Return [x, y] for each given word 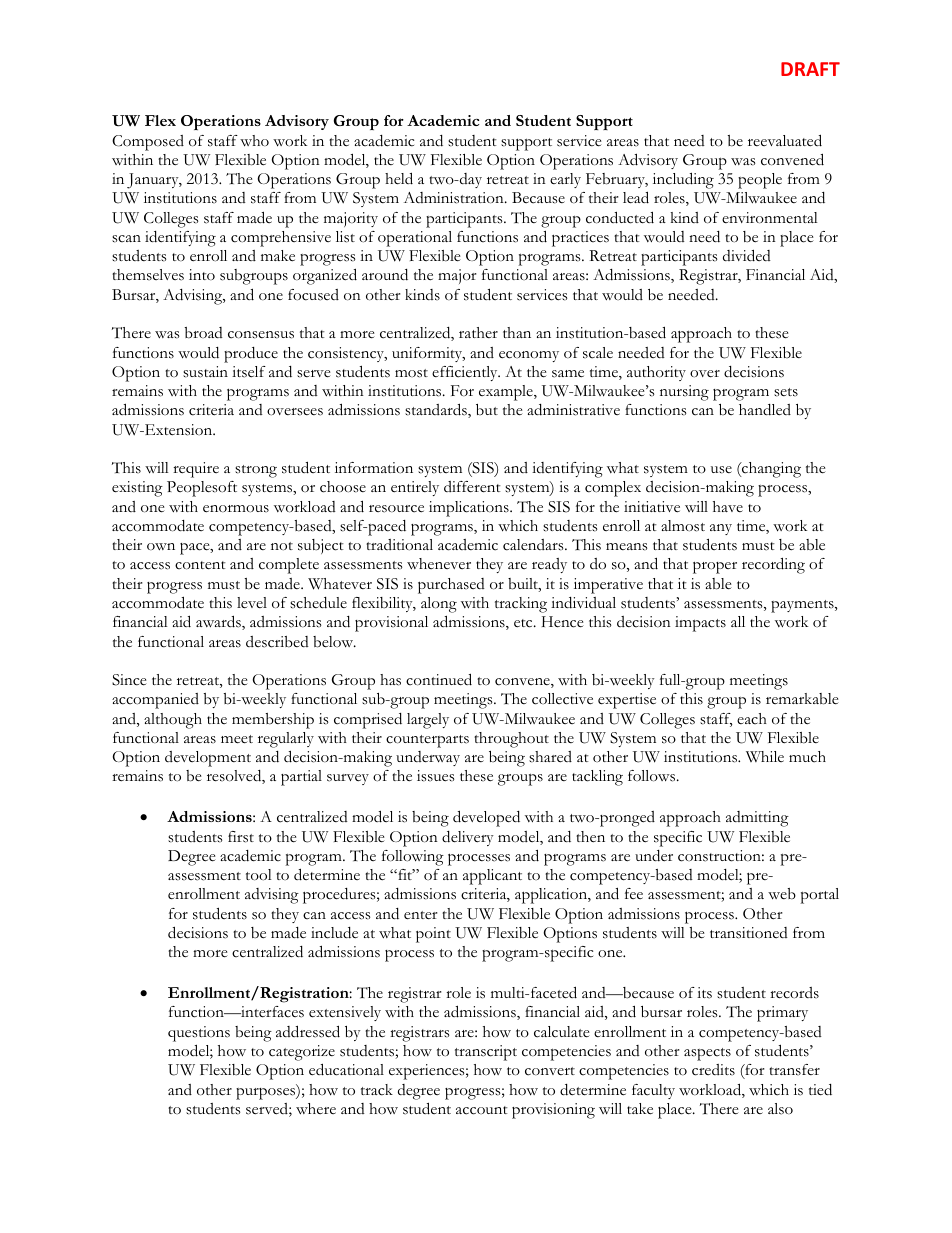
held [399, 178]
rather [478, 332]
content [200, 565]
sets [786, 392]
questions [199, 1034]
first [241, 837]
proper [715, 568]
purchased [451, 586]
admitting [757, 819]
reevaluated [785, 140]
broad [204, 333]
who [254, 141]
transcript [486, 1053]
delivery [468, 838]
